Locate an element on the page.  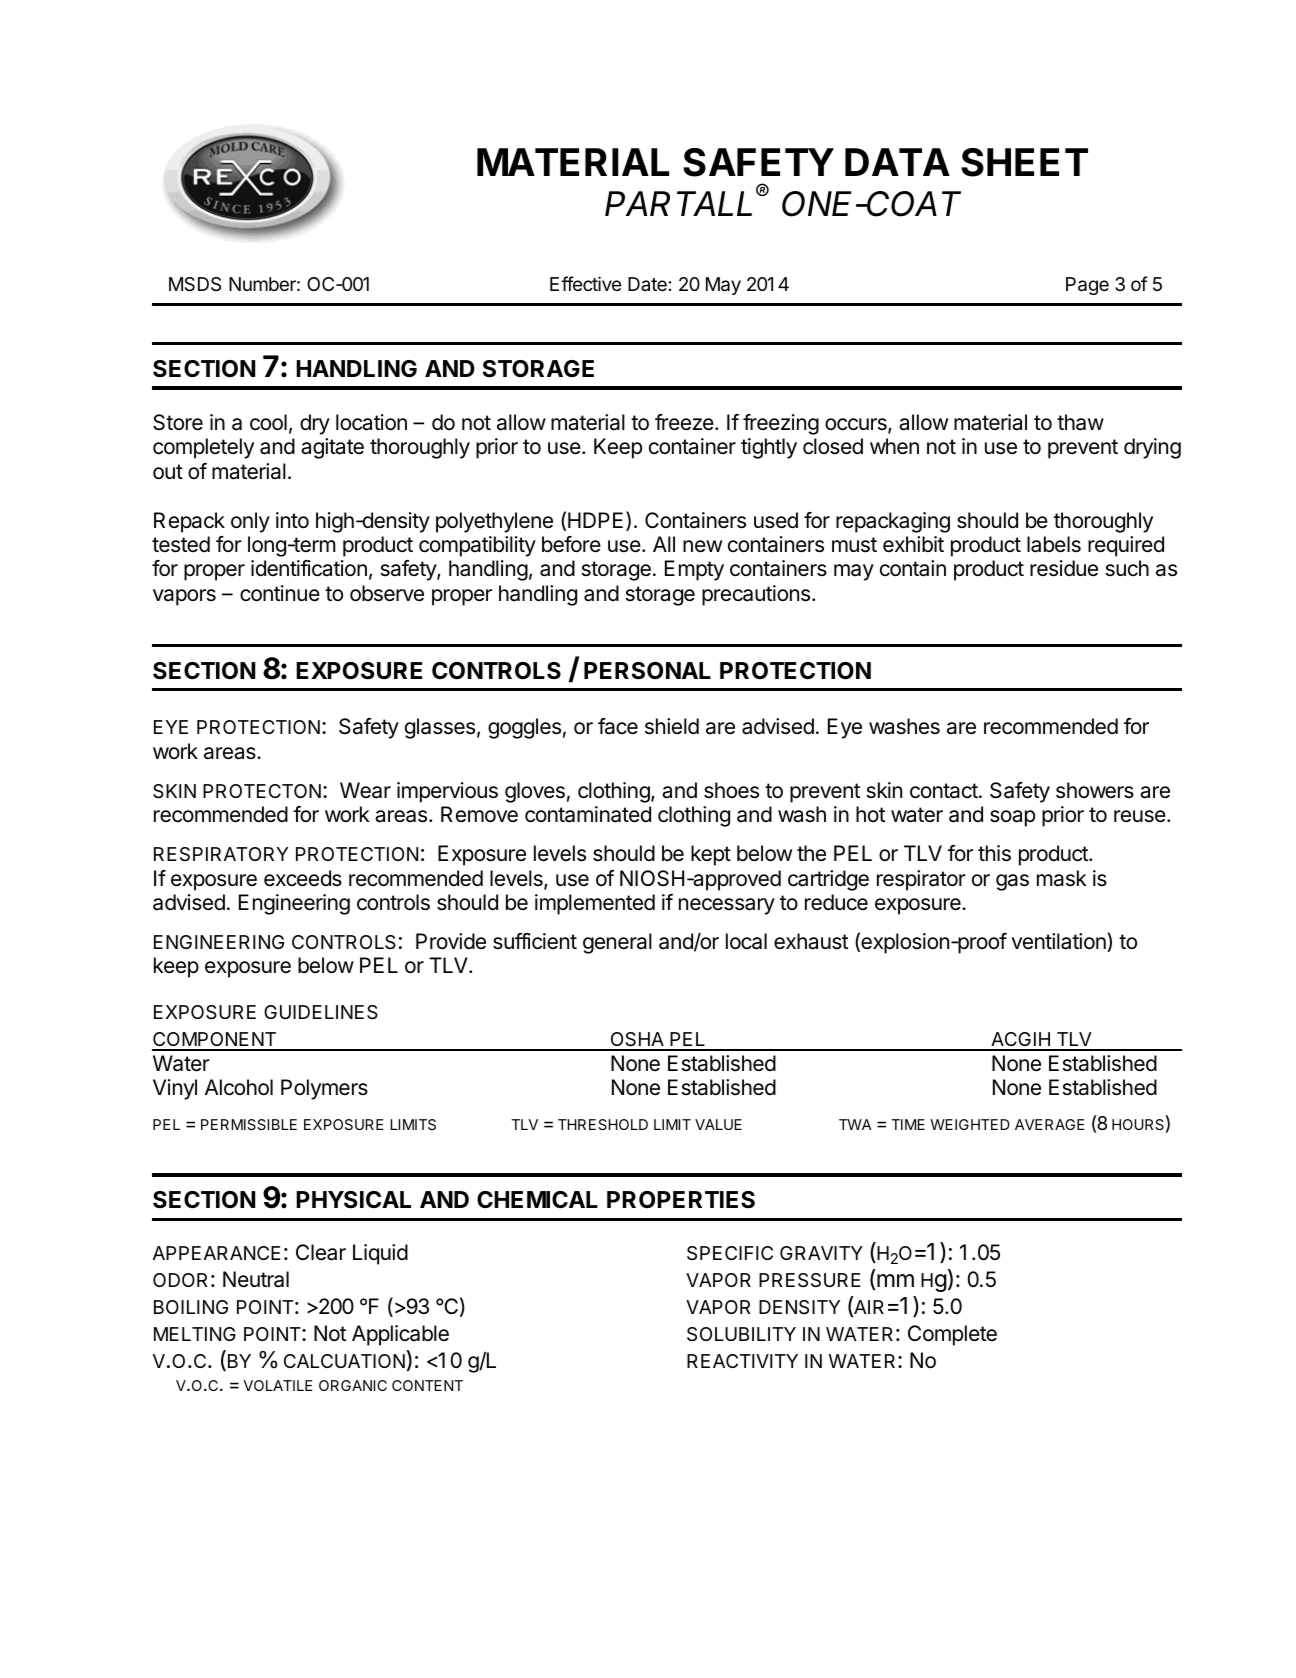
HDPE is located at coordinates (595, 520).
